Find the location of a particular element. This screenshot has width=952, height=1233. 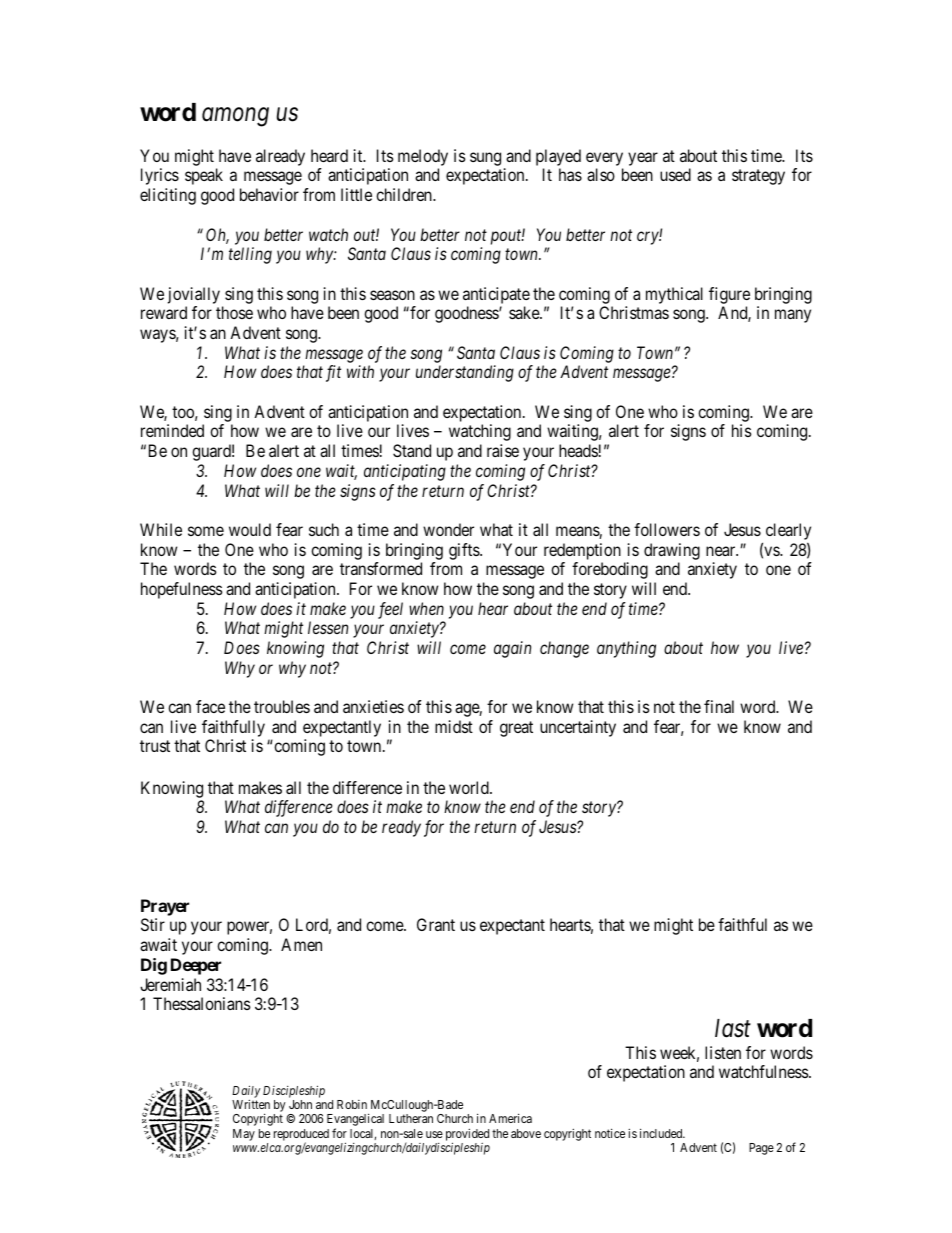

among is located at coordinates (235, 117).
